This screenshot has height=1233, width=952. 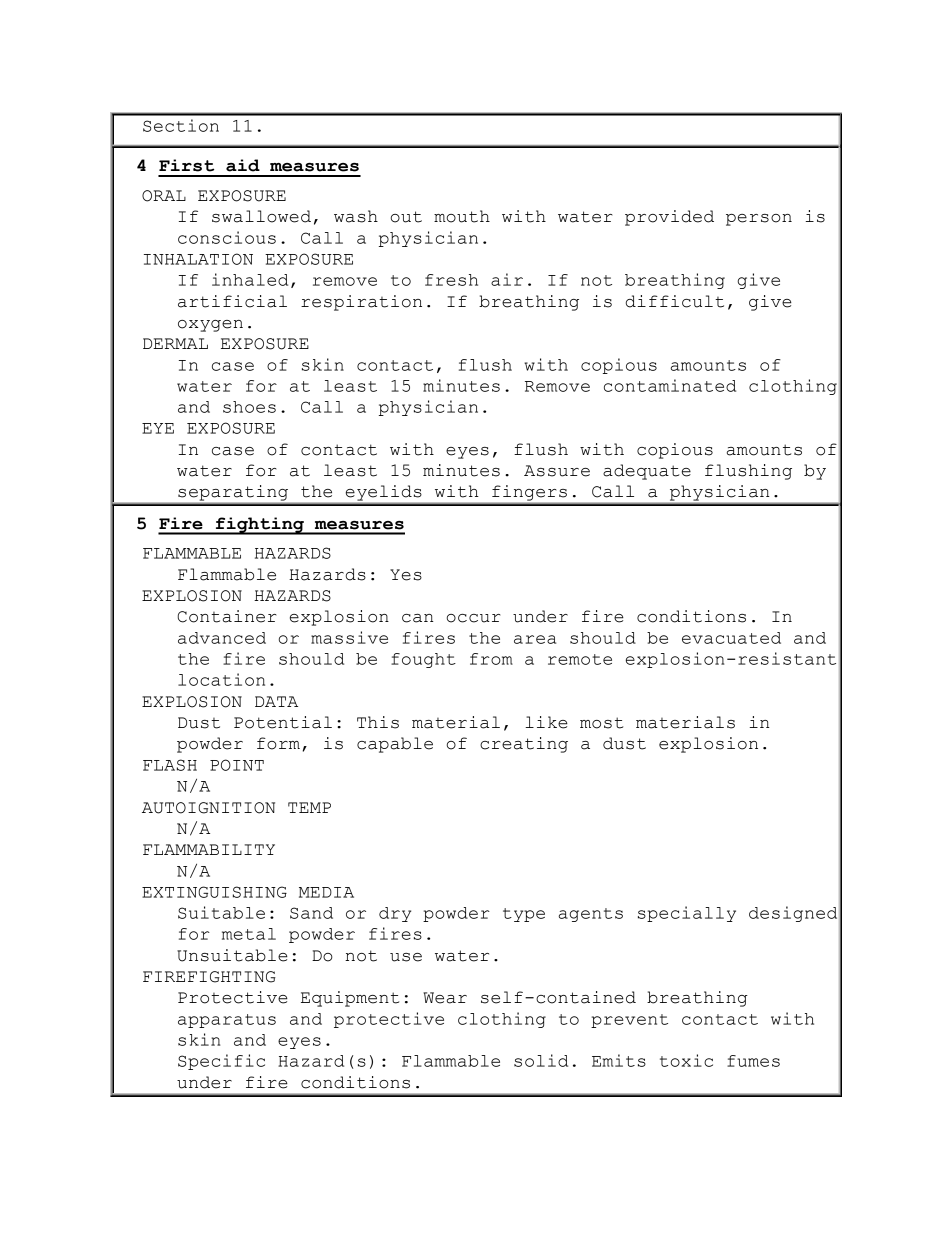 What do you see at coordinates (686, 1060) in the screenshot?
I see `toxic` at bounding box center [686, 1060].
